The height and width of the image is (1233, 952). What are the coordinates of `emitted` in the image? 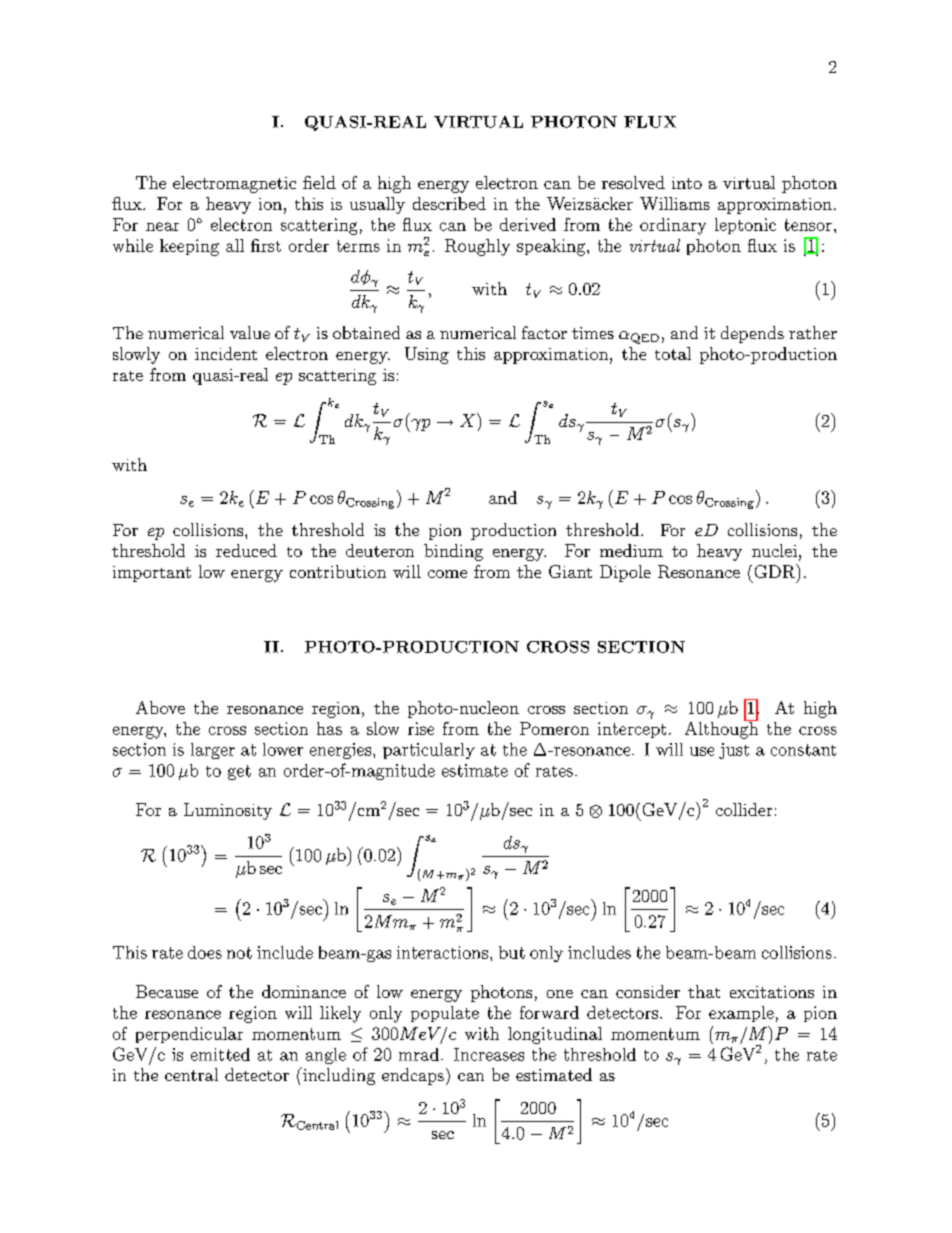 It's located at (220, 1054).
